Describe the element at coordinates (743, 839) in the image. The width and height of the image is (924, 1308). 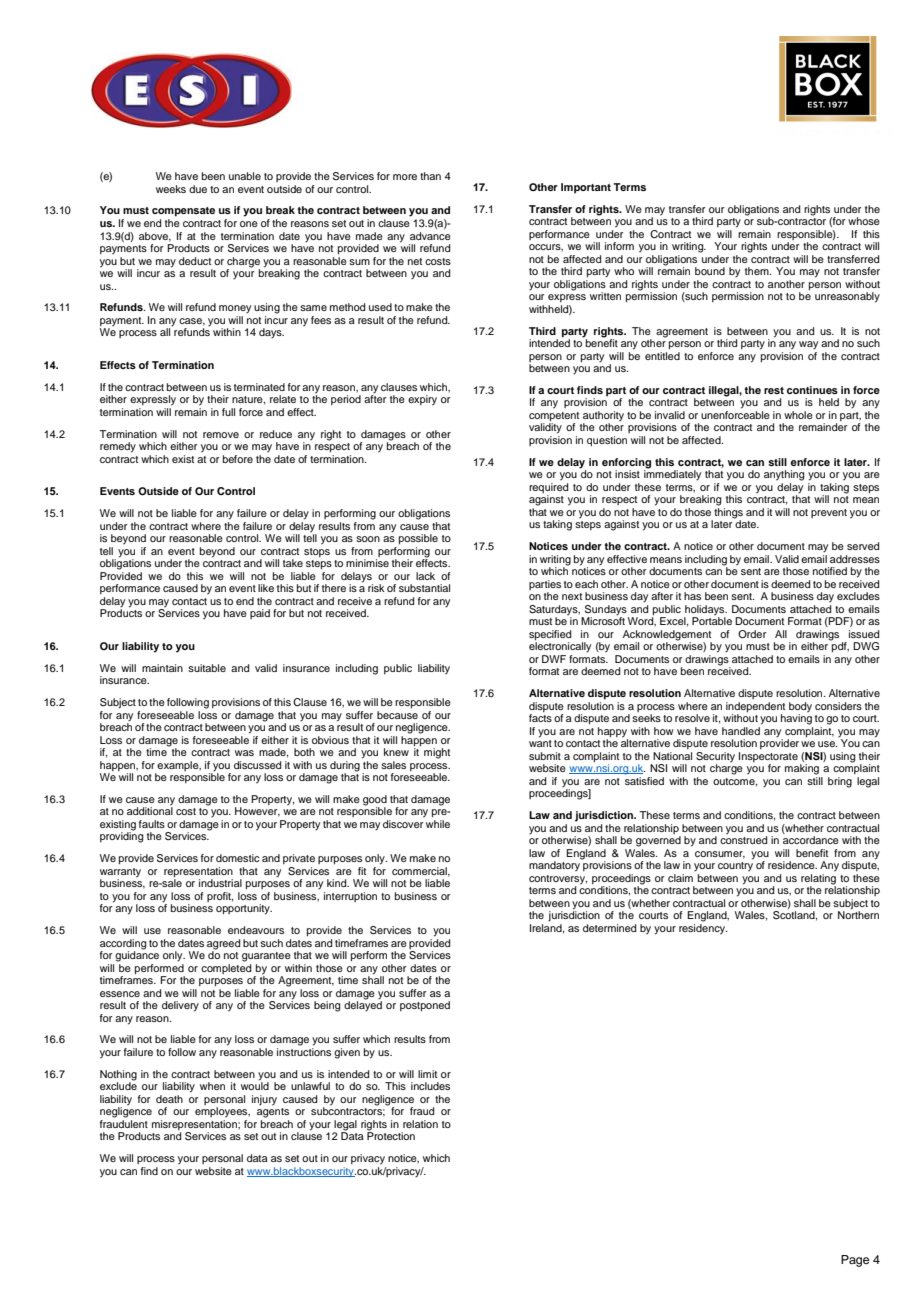
I see `construed` at that location.
